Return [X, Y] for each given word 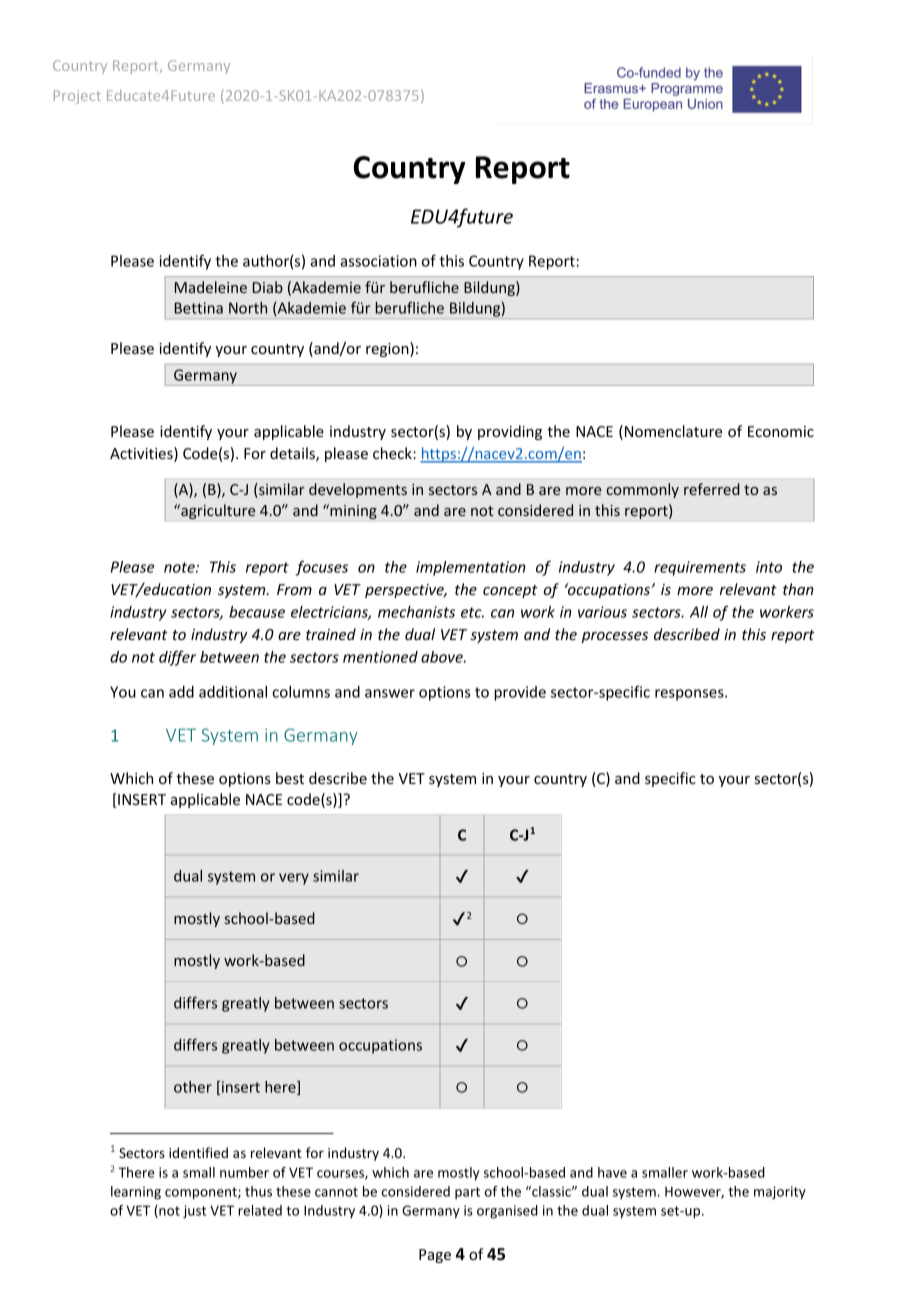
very [294, 879]
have [612, 1172]
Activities [142, 454]
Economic [781, 431]
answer [390, 693]
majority [780, 1193]
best [290, 778]
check [393, 453]
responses [690, 695]
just [194, 1212]
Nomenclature [673, 431]
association [378, 261]
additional [233, 692]
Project [77, 97]
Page [435, 1256]
